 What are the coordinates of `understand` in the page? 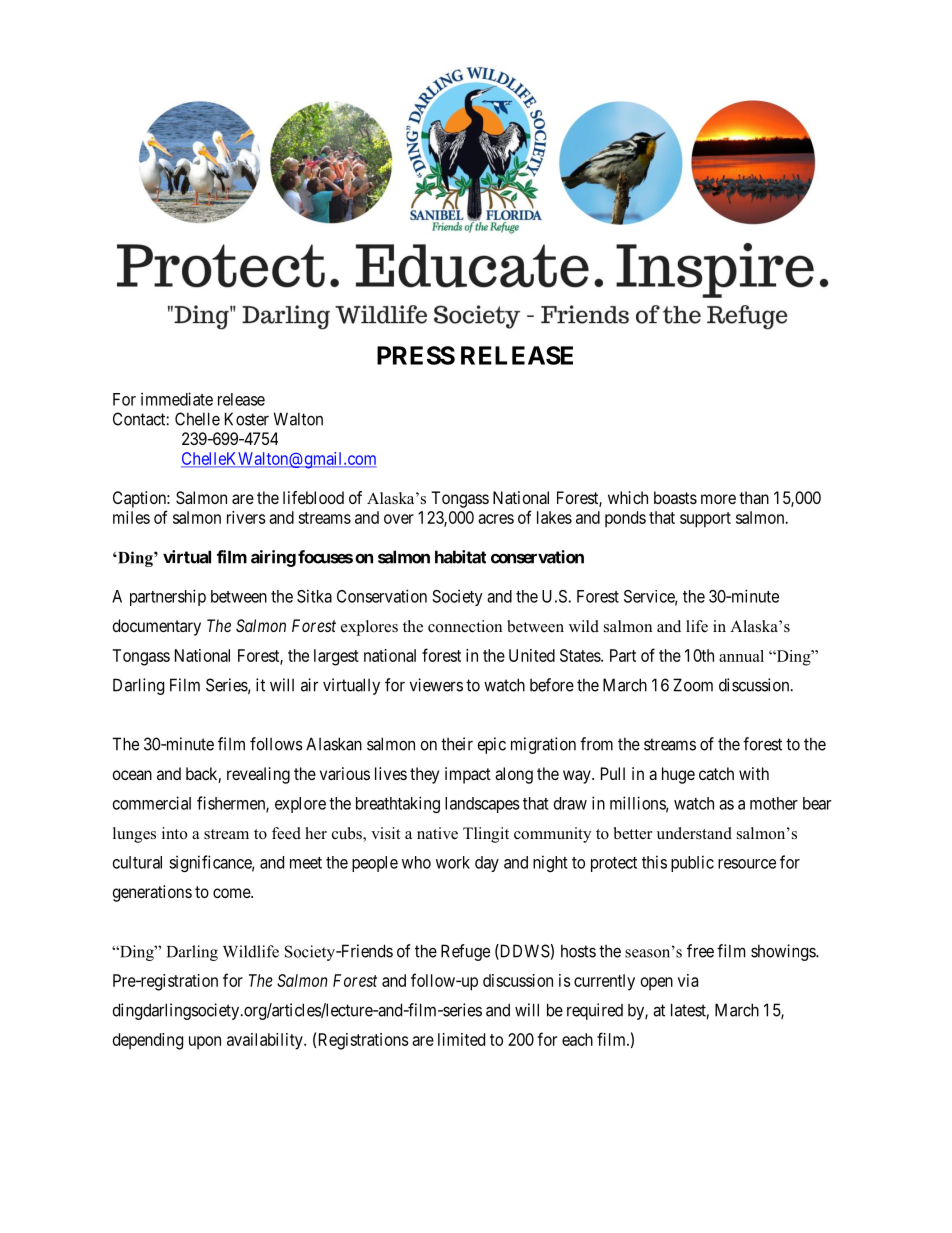 It's located at (694, 833).
